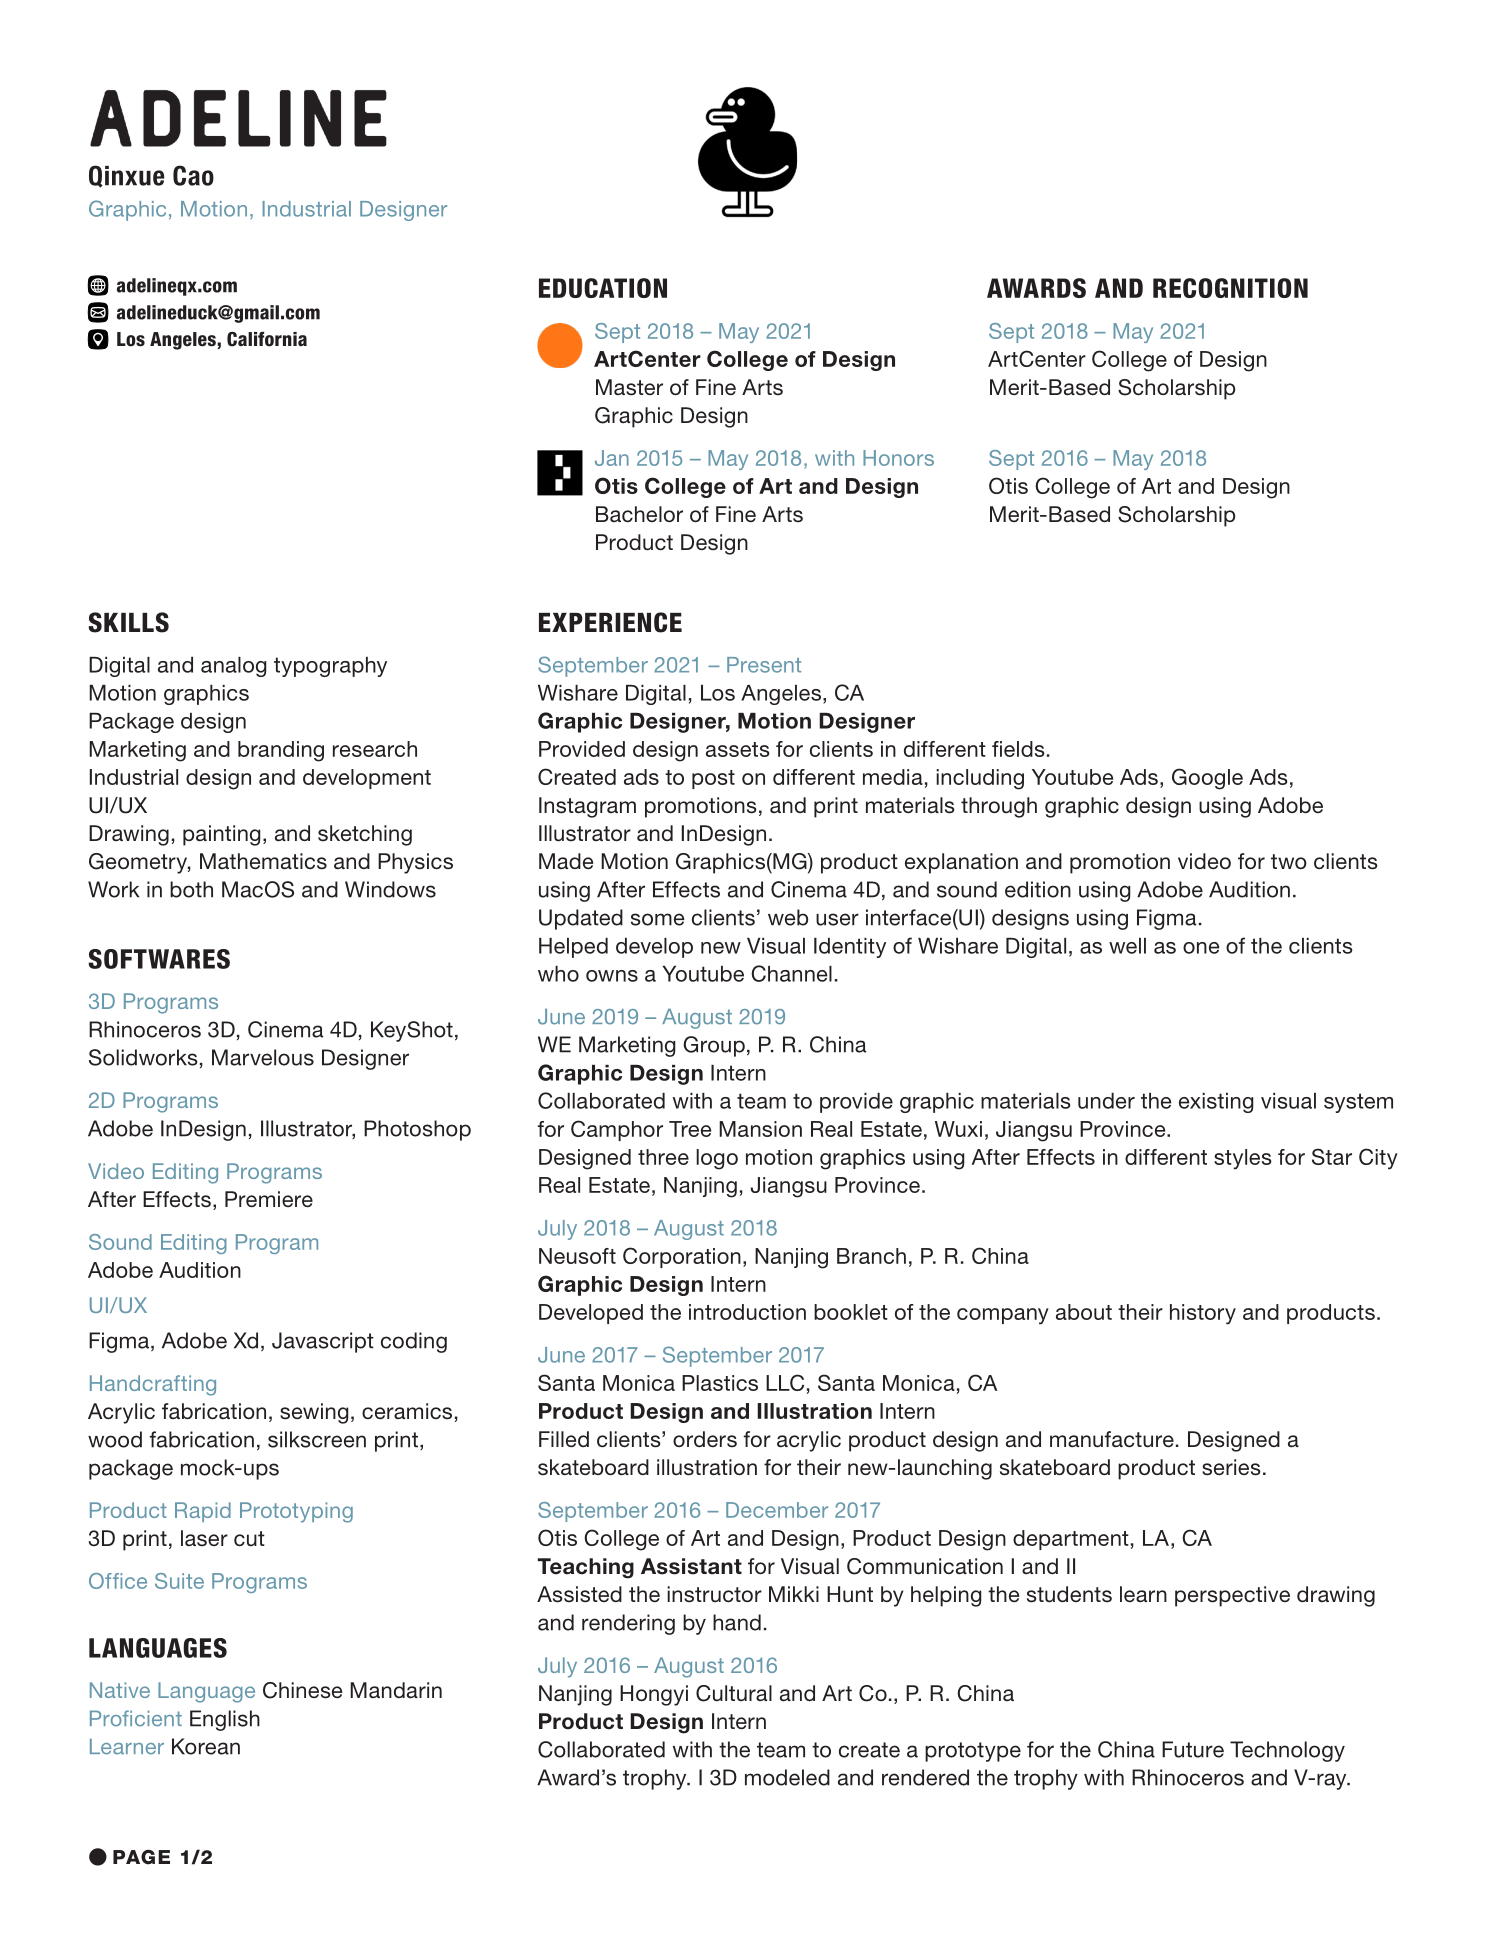 This screenshot has width=1495, height=1935. I want to click on EDUCATION, so click(603, 288).
